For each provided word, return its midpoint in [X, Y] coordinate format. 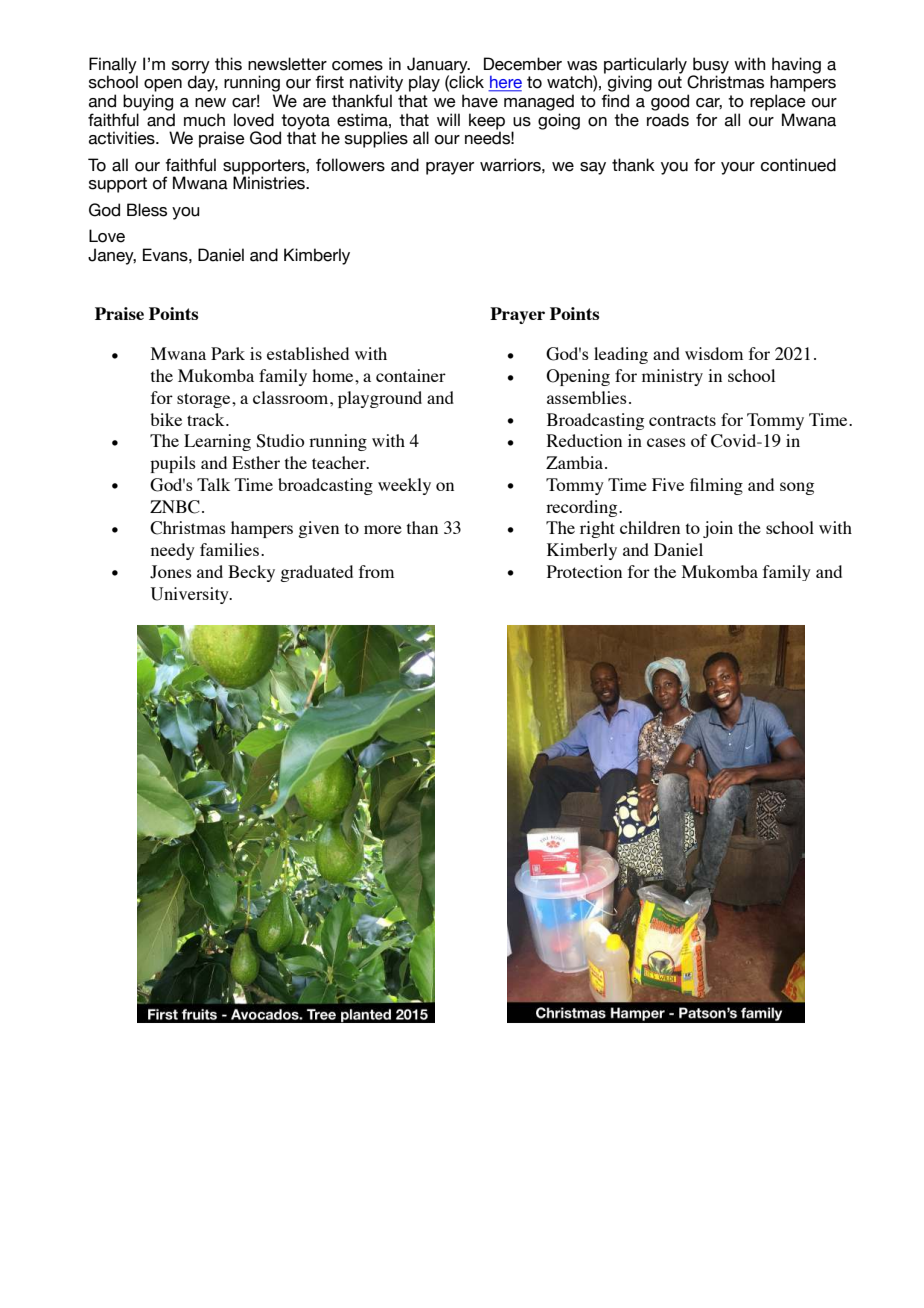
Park [228, 353]
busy [710, 66]
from [376, 571]
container [411, 375]
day [203, 83]
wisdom [714, 353]
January [438, 66]
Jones [171, 572]
